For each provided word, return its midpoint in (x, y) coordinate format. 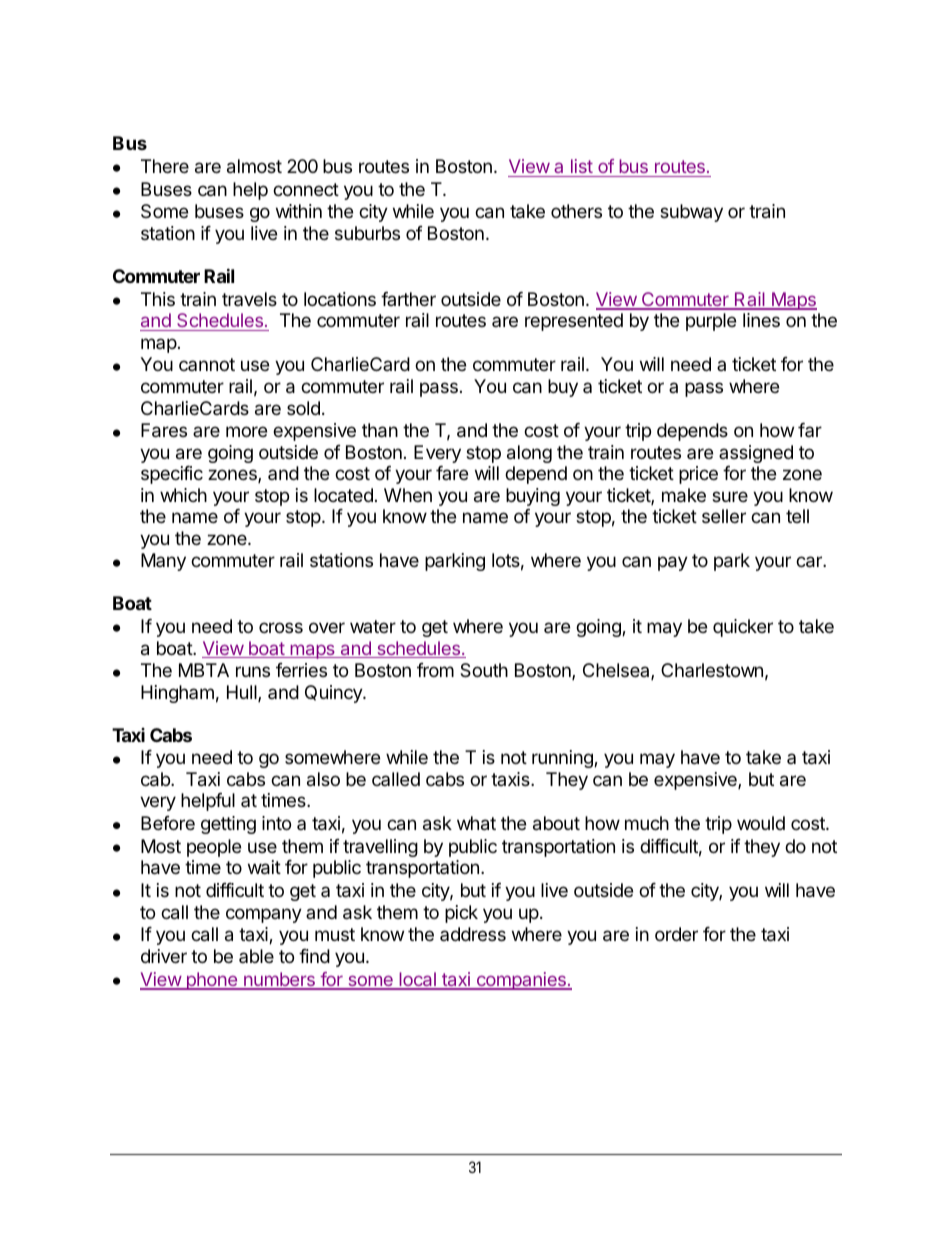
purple (711, 322)
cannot (207, 364)
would (761, 823)
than (380, 430)
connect (306, 189)
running (563, 759)
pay (673, 563)
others (576, 211)
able (256, 956)
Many (163, 562)
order (676, 934)
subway (691, 213)
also (323, 779)
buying (533, 497)
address (473, 934)
